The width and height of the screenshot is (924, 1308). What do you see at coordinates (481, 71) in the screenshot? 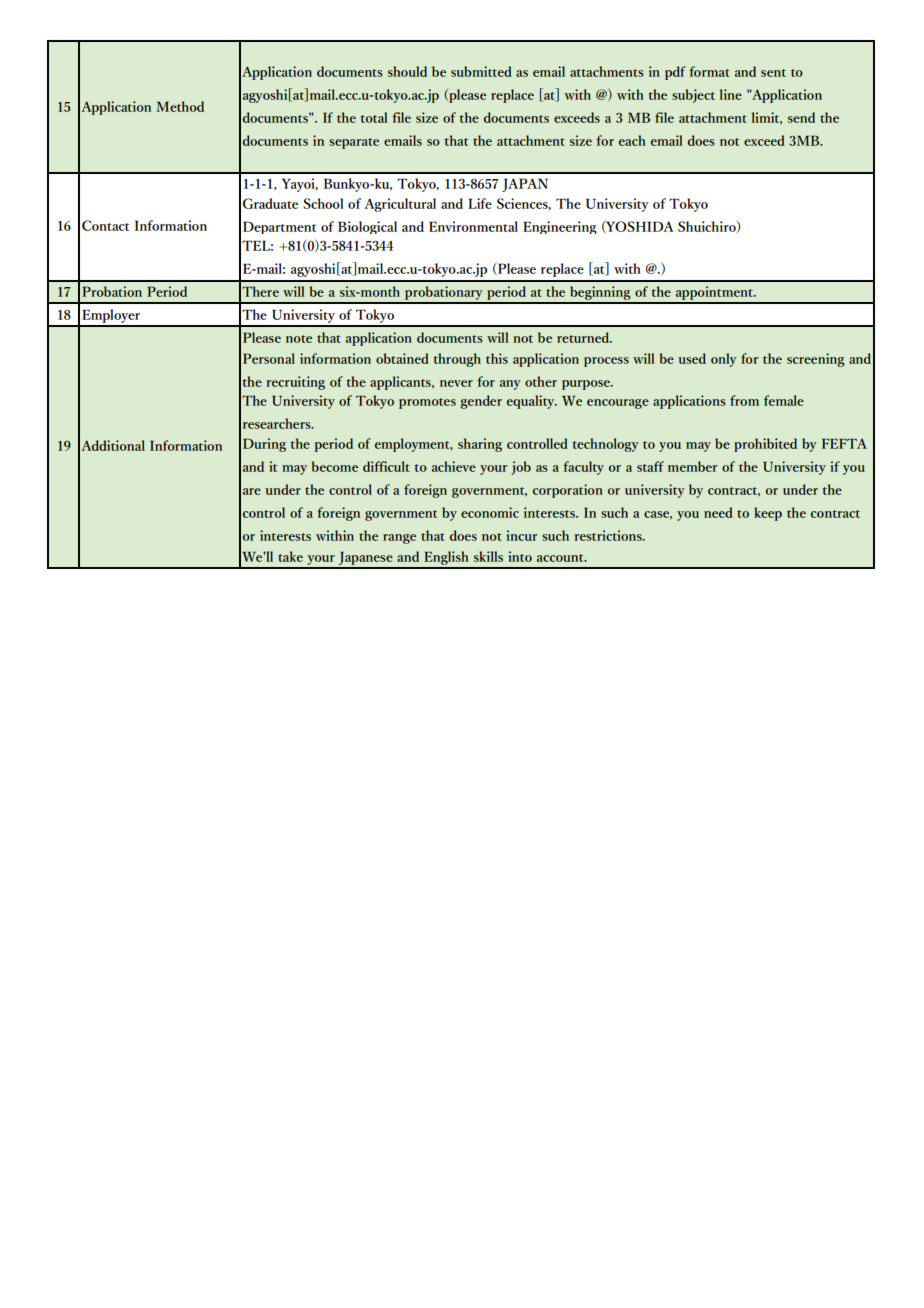
I see `submitted` at bounding box center [481, 71].
